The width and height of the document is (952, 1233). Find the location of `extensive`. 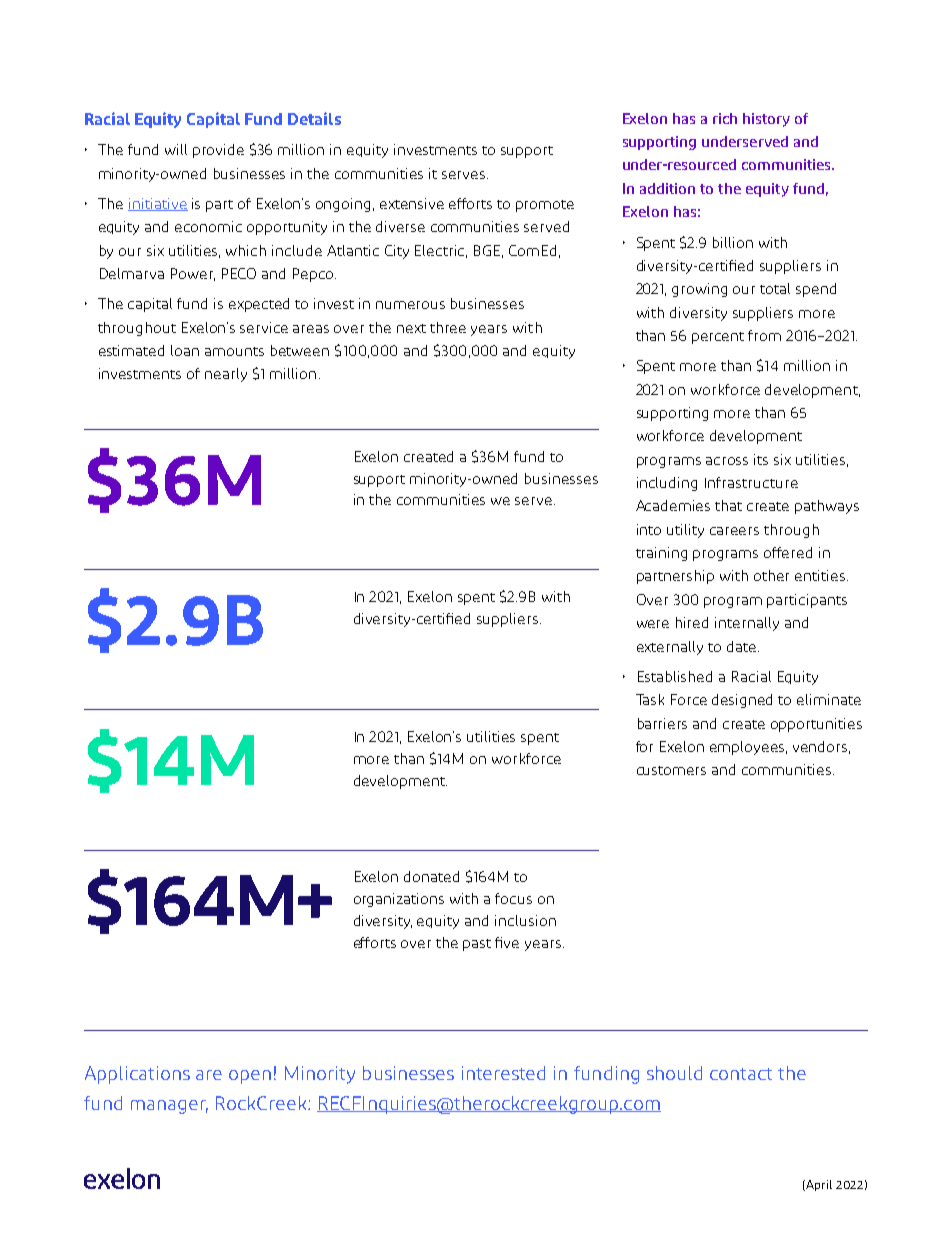

extensive is located at coordinates (412, 203).
